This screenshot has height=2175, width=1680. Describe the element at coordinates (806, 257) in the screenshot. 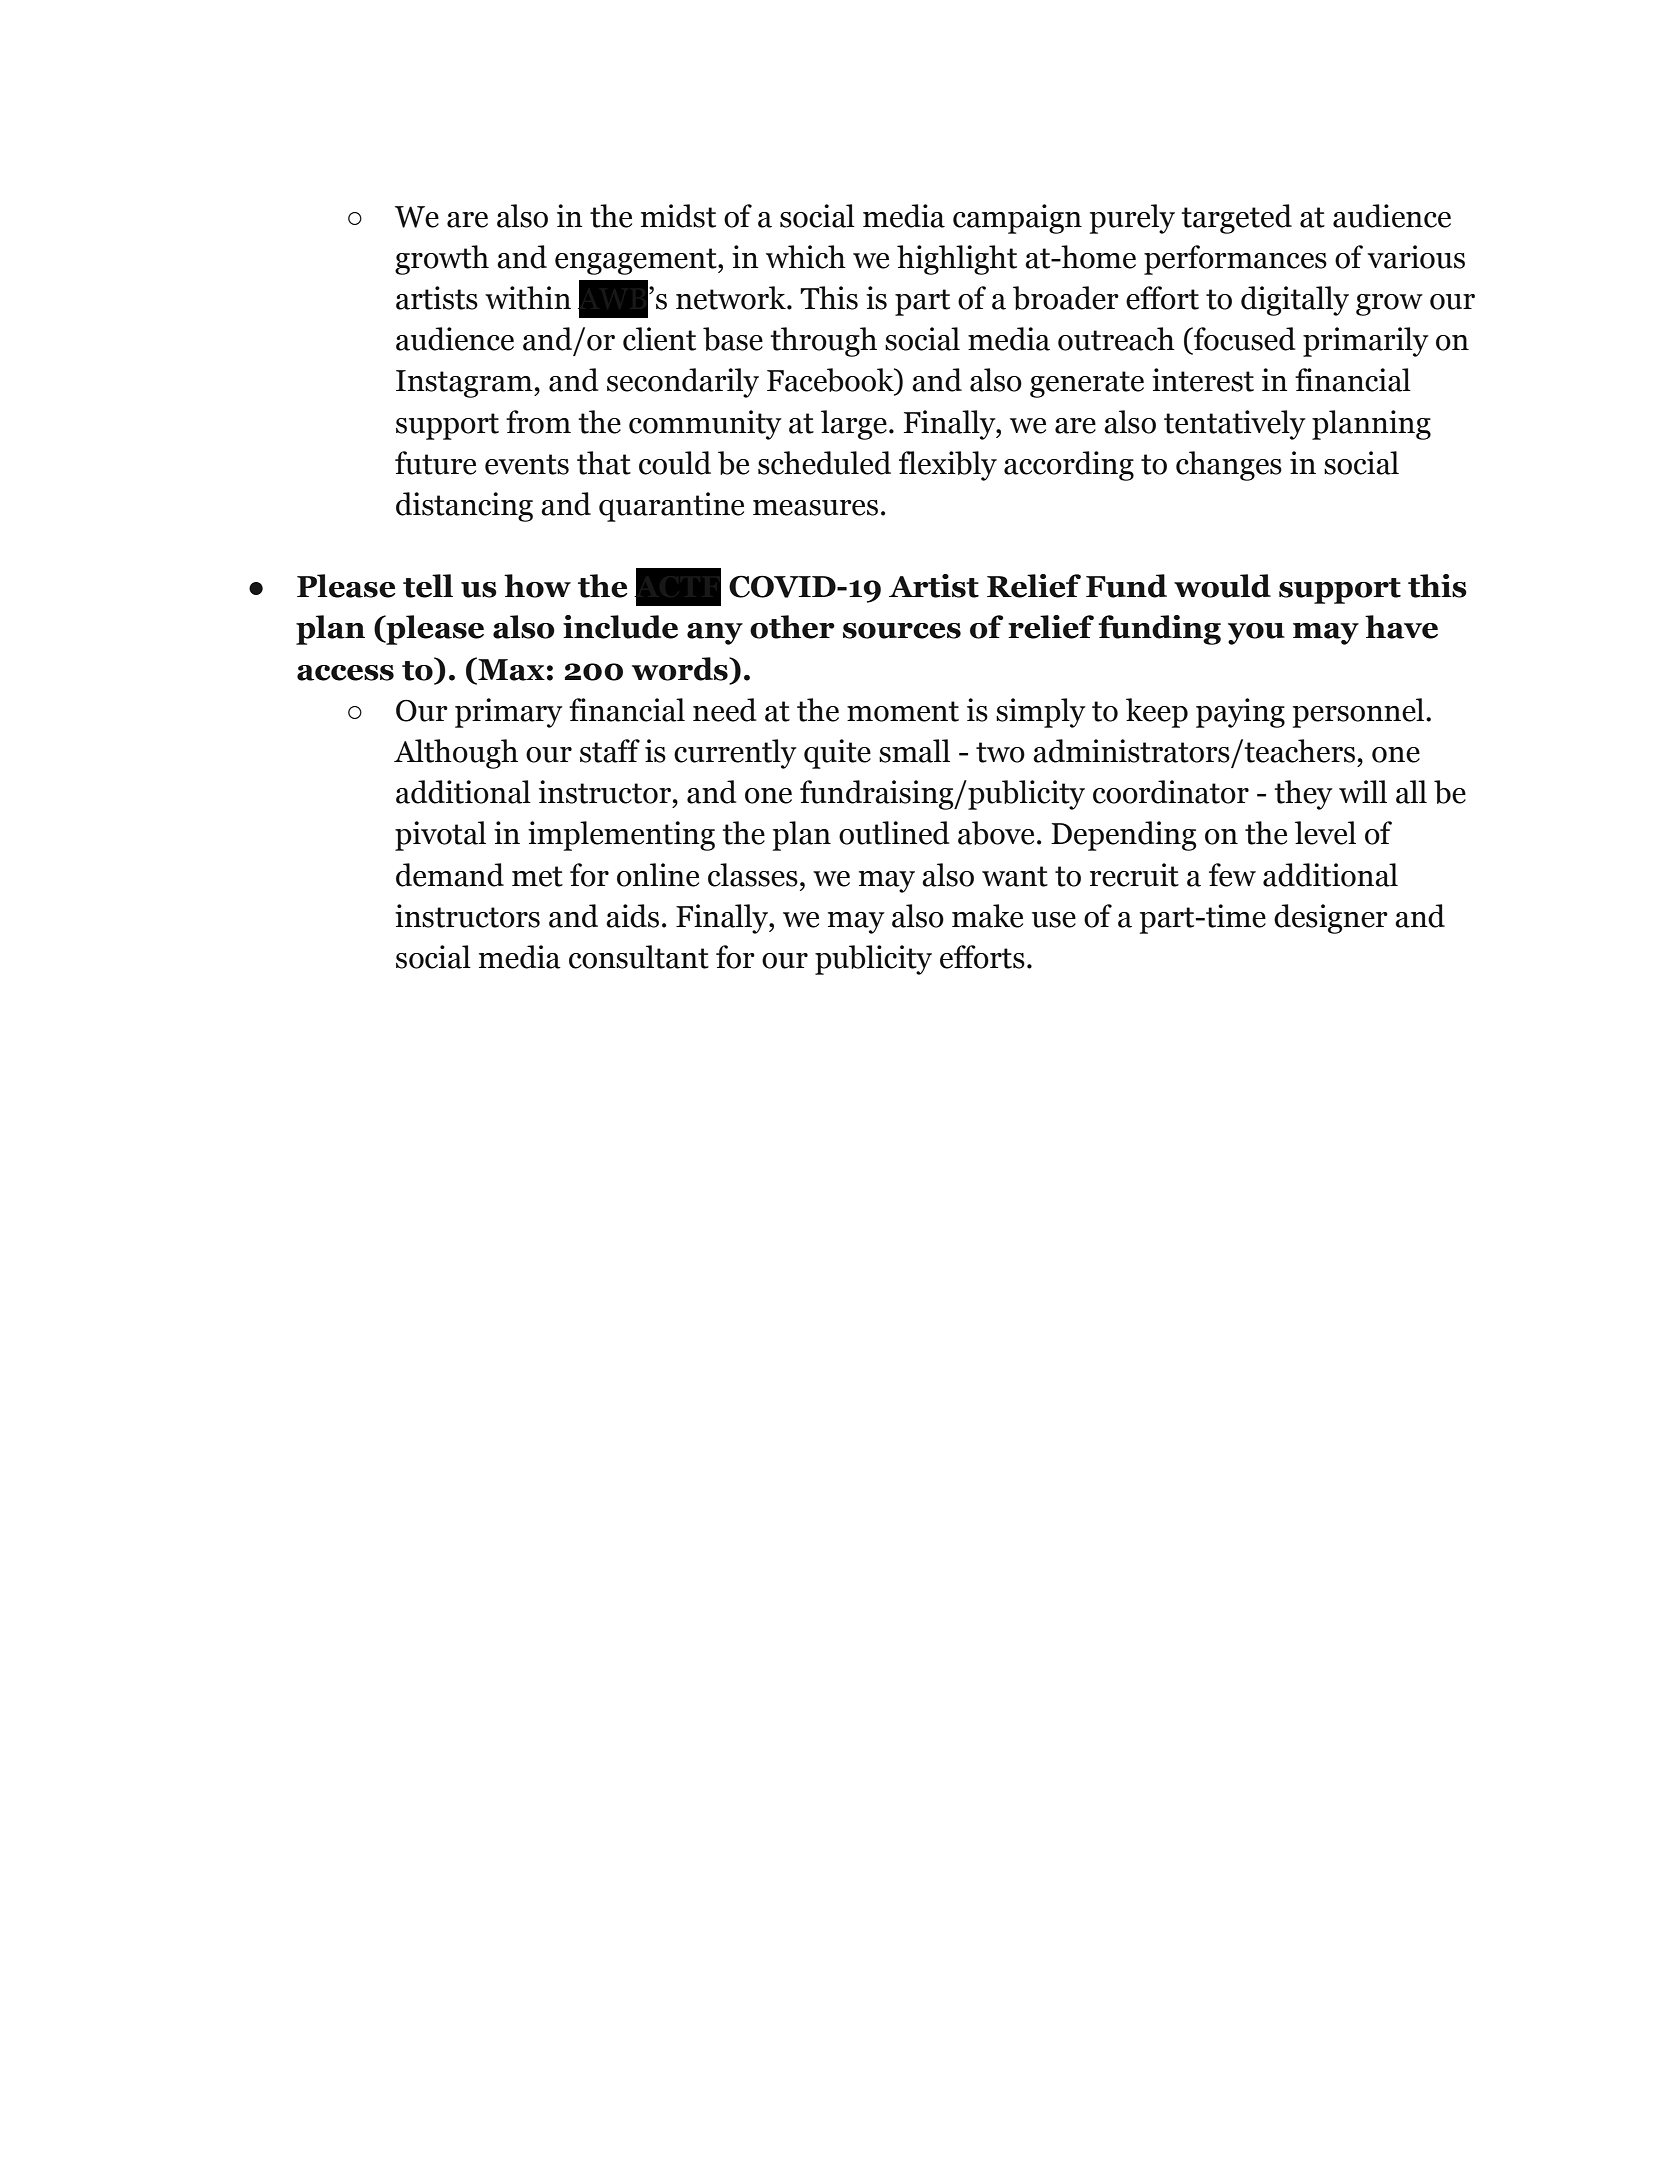

I see `which` at that location.
